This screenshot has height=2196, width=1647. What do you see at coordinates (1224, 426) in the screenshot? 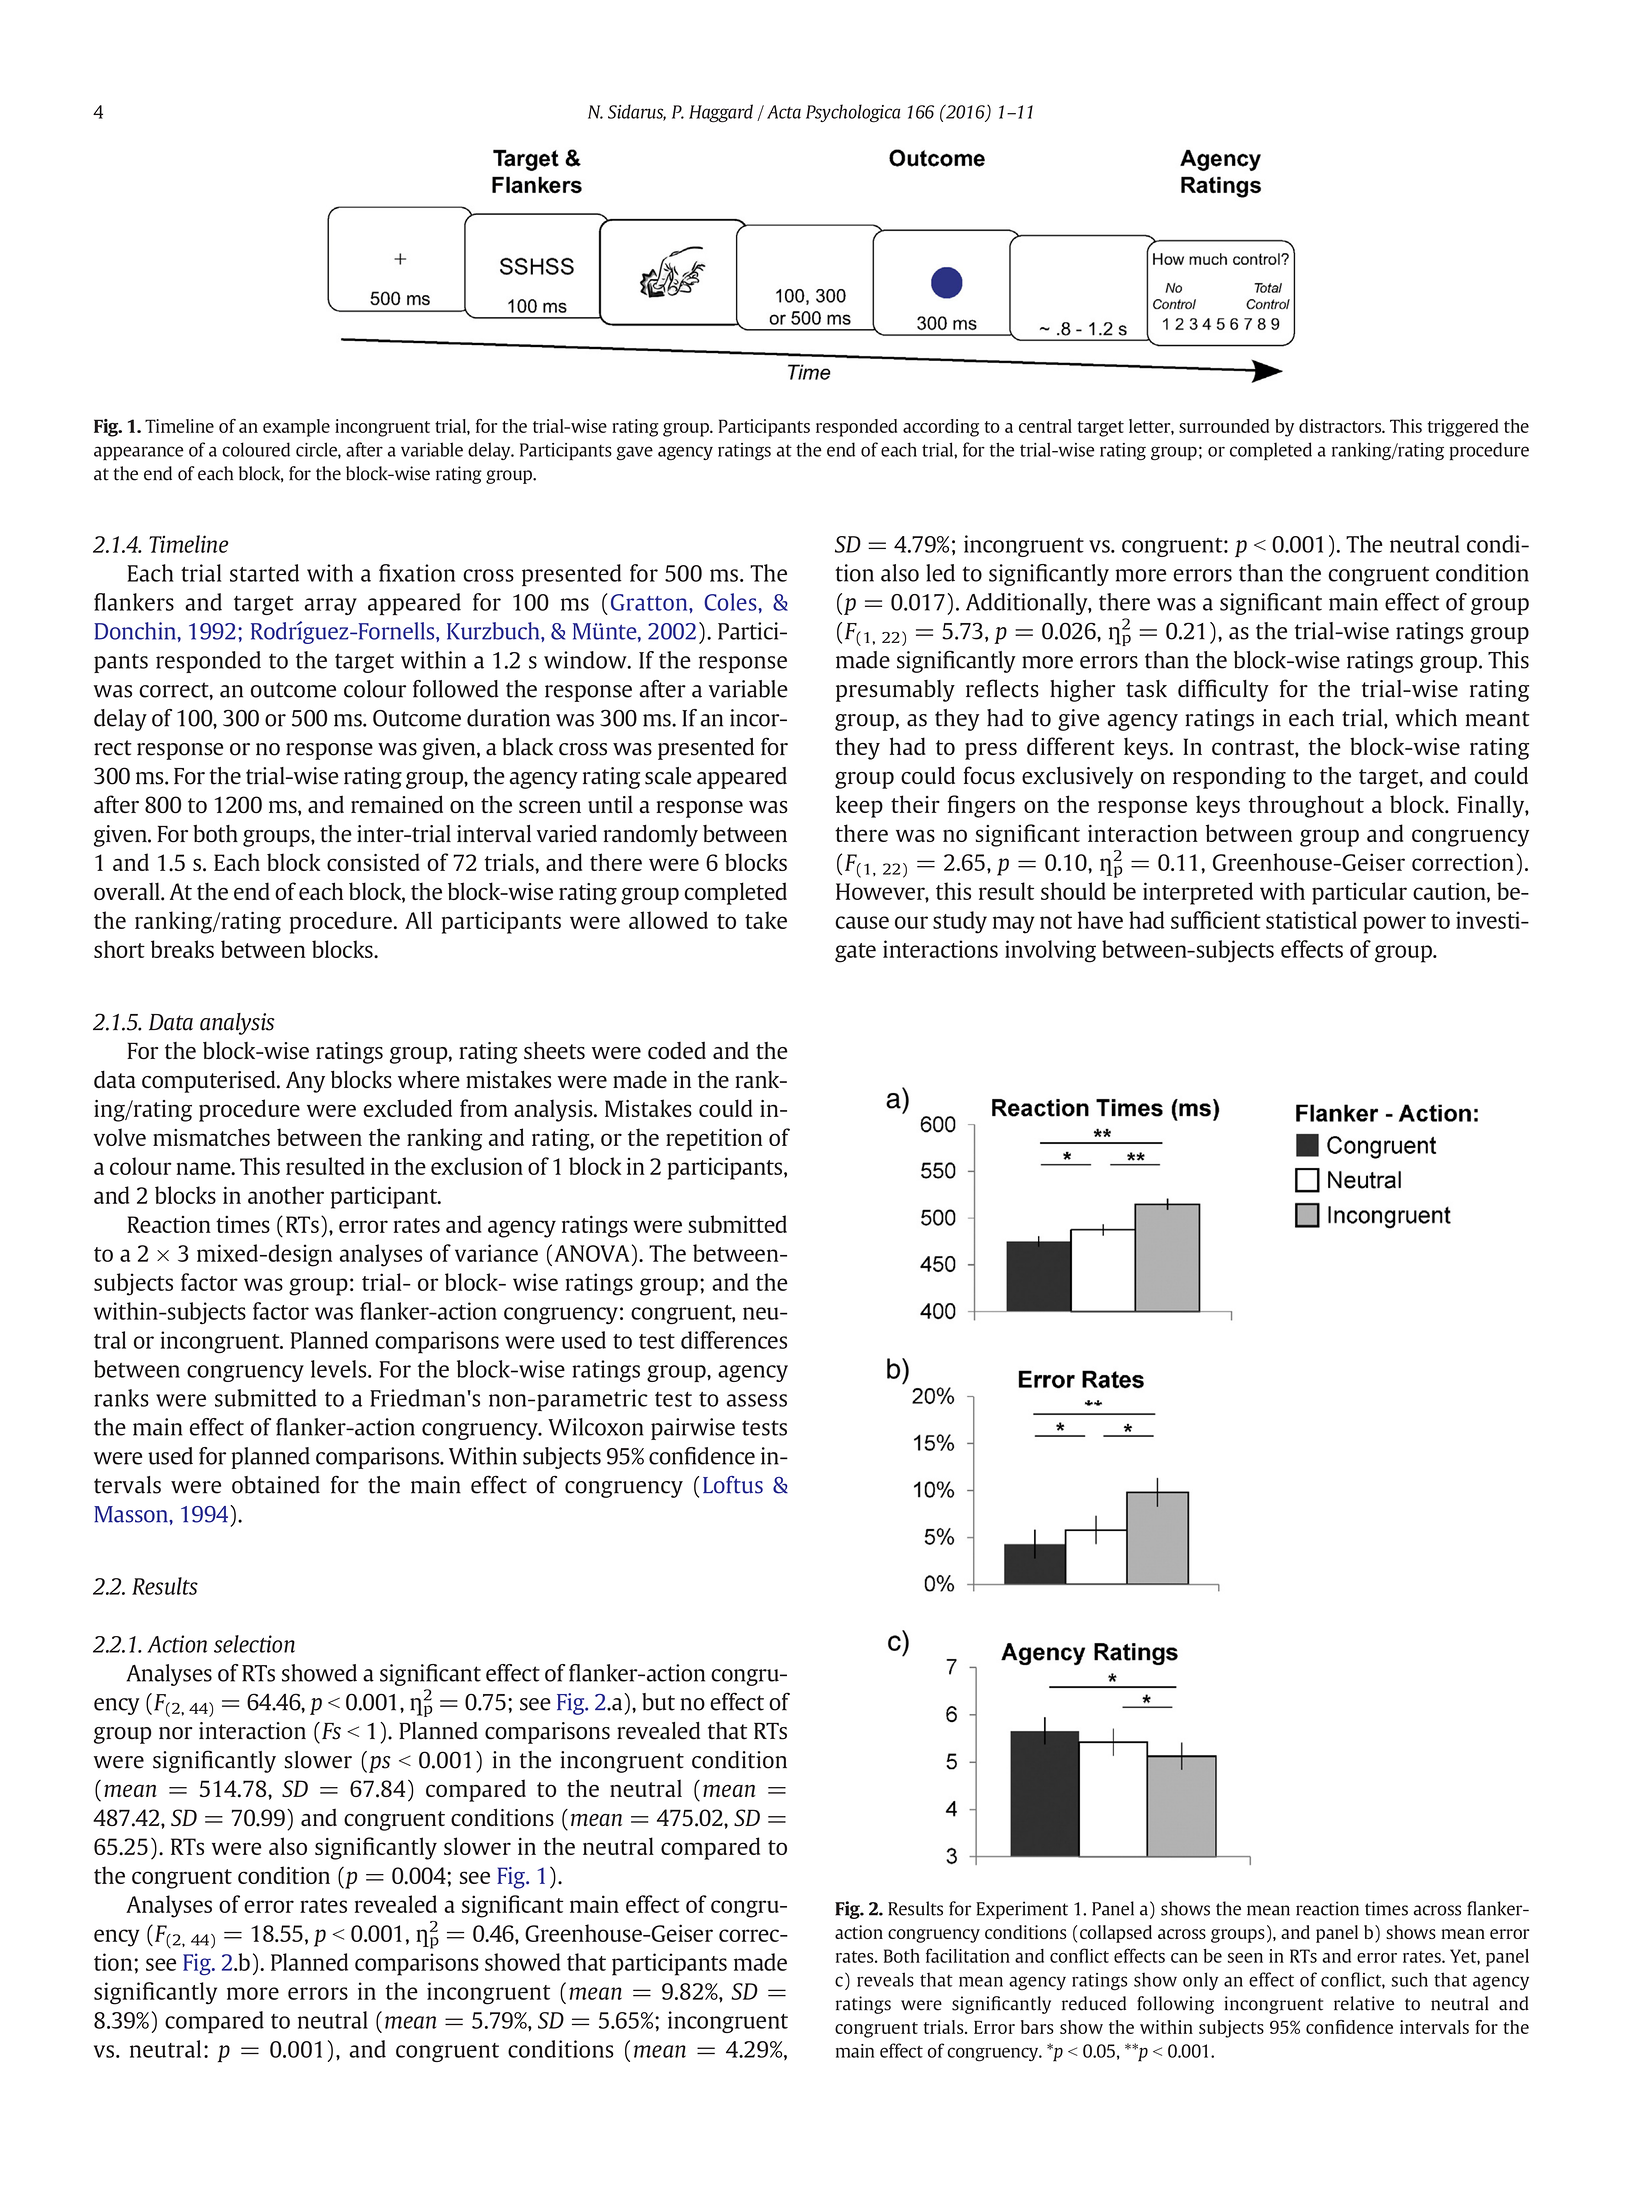
I see `surrounded` at bounding box center [1224, 426].
